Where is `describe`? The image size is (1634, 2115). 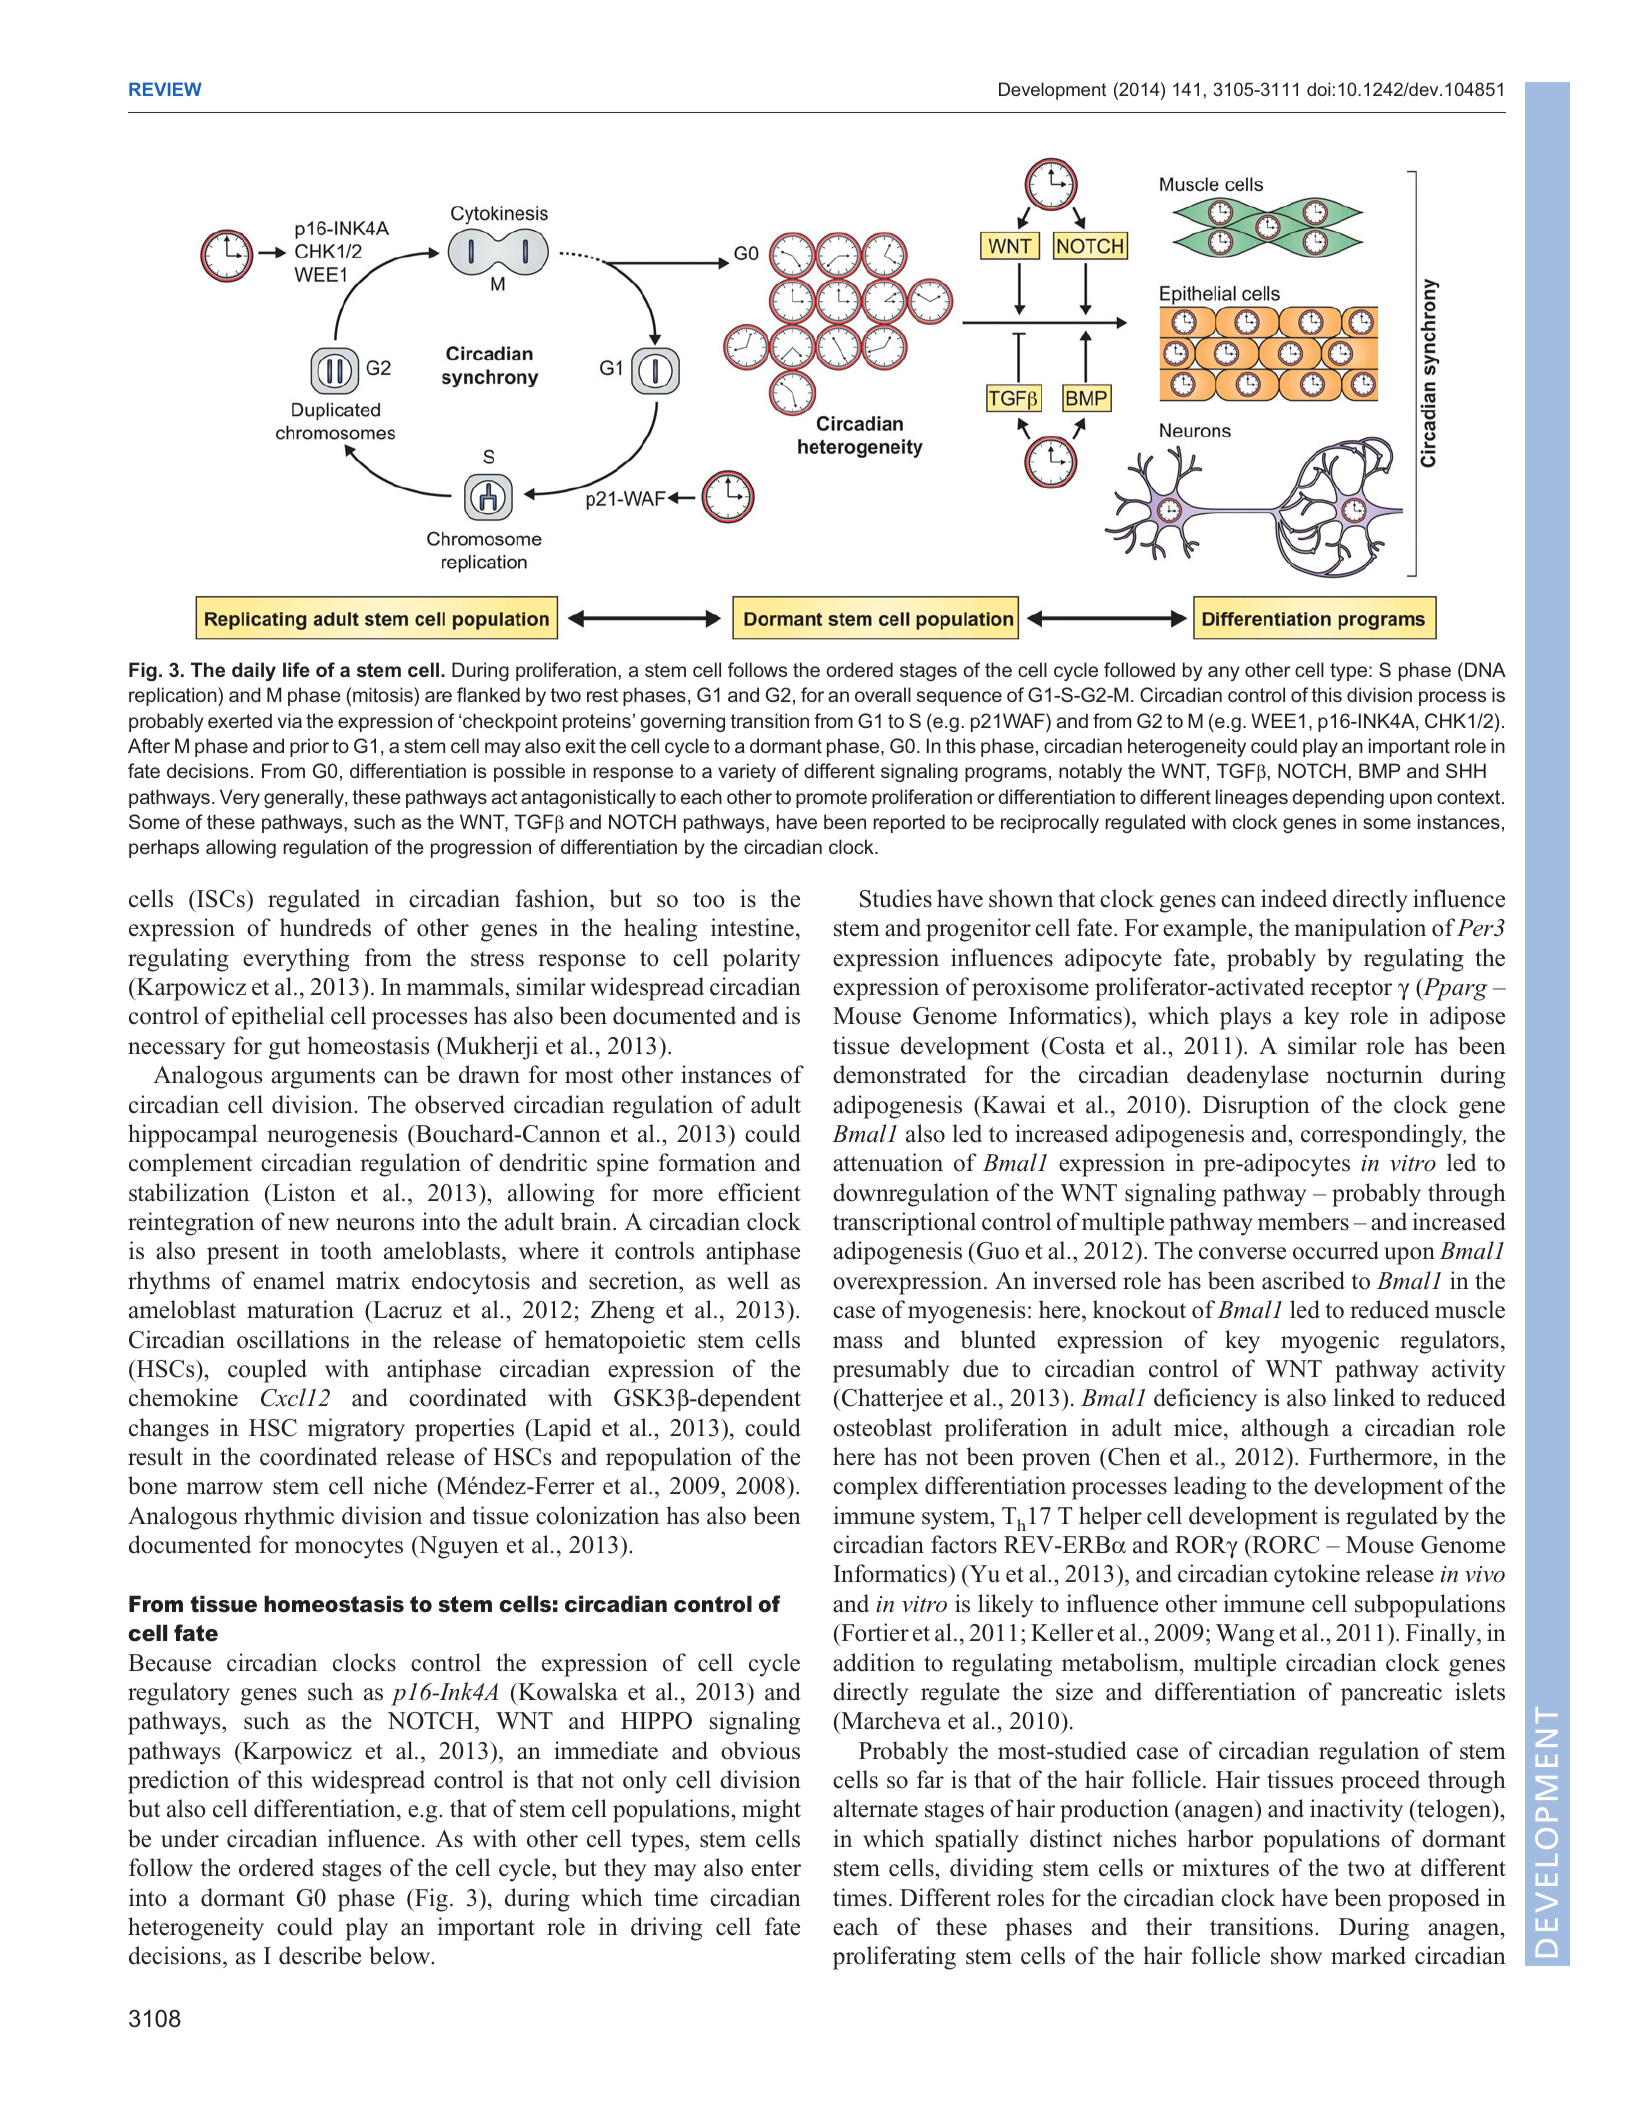
describe is located at coordinates (320, 1955).
